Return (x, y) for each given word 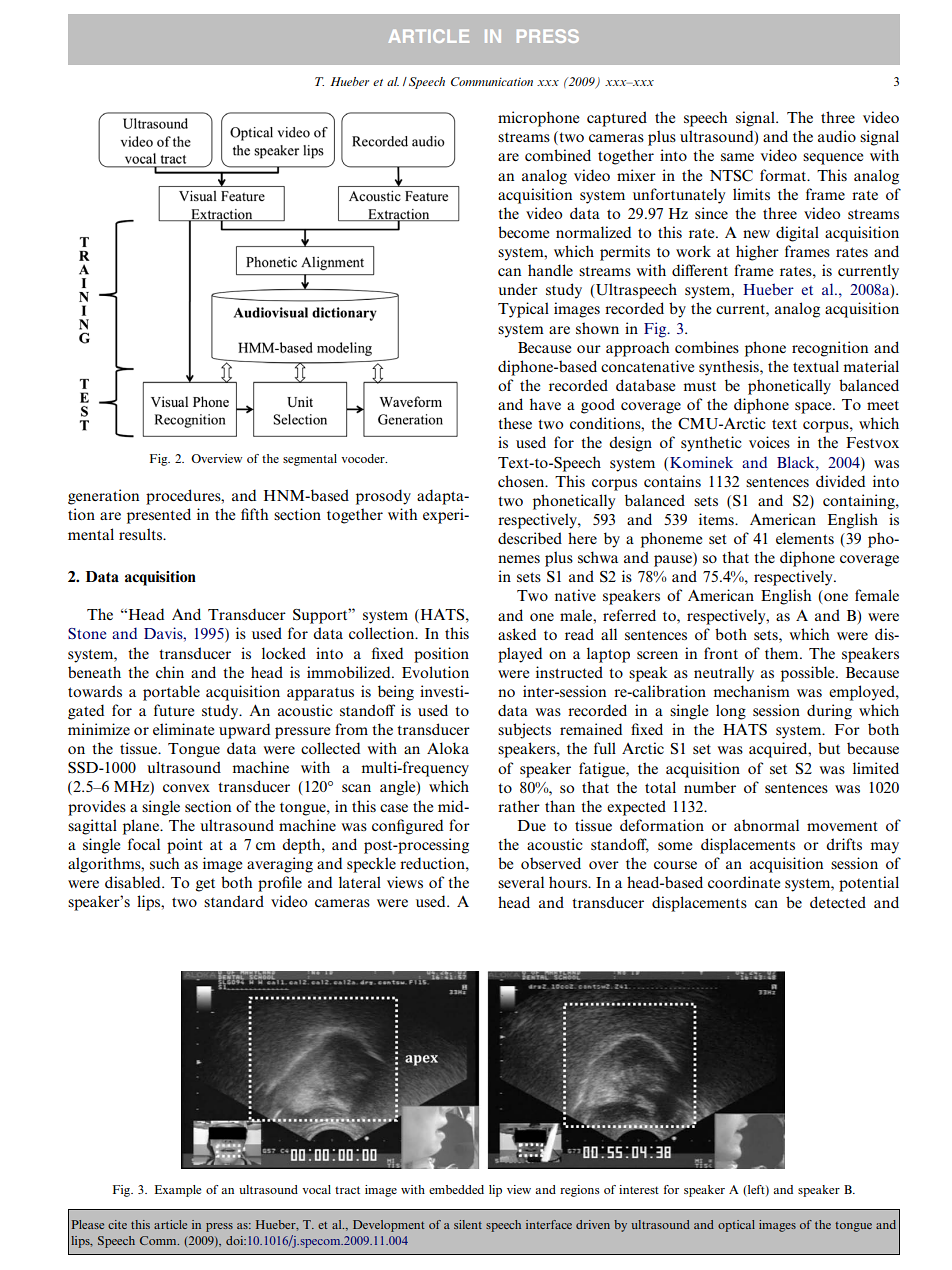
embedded (456, 1189)
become (523, 232)
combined (558, 155)
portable (171, 693)
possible (809, 674)
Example (178, 1191)
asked (517, 634)
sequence (833, 159)
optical (736, 1226)
